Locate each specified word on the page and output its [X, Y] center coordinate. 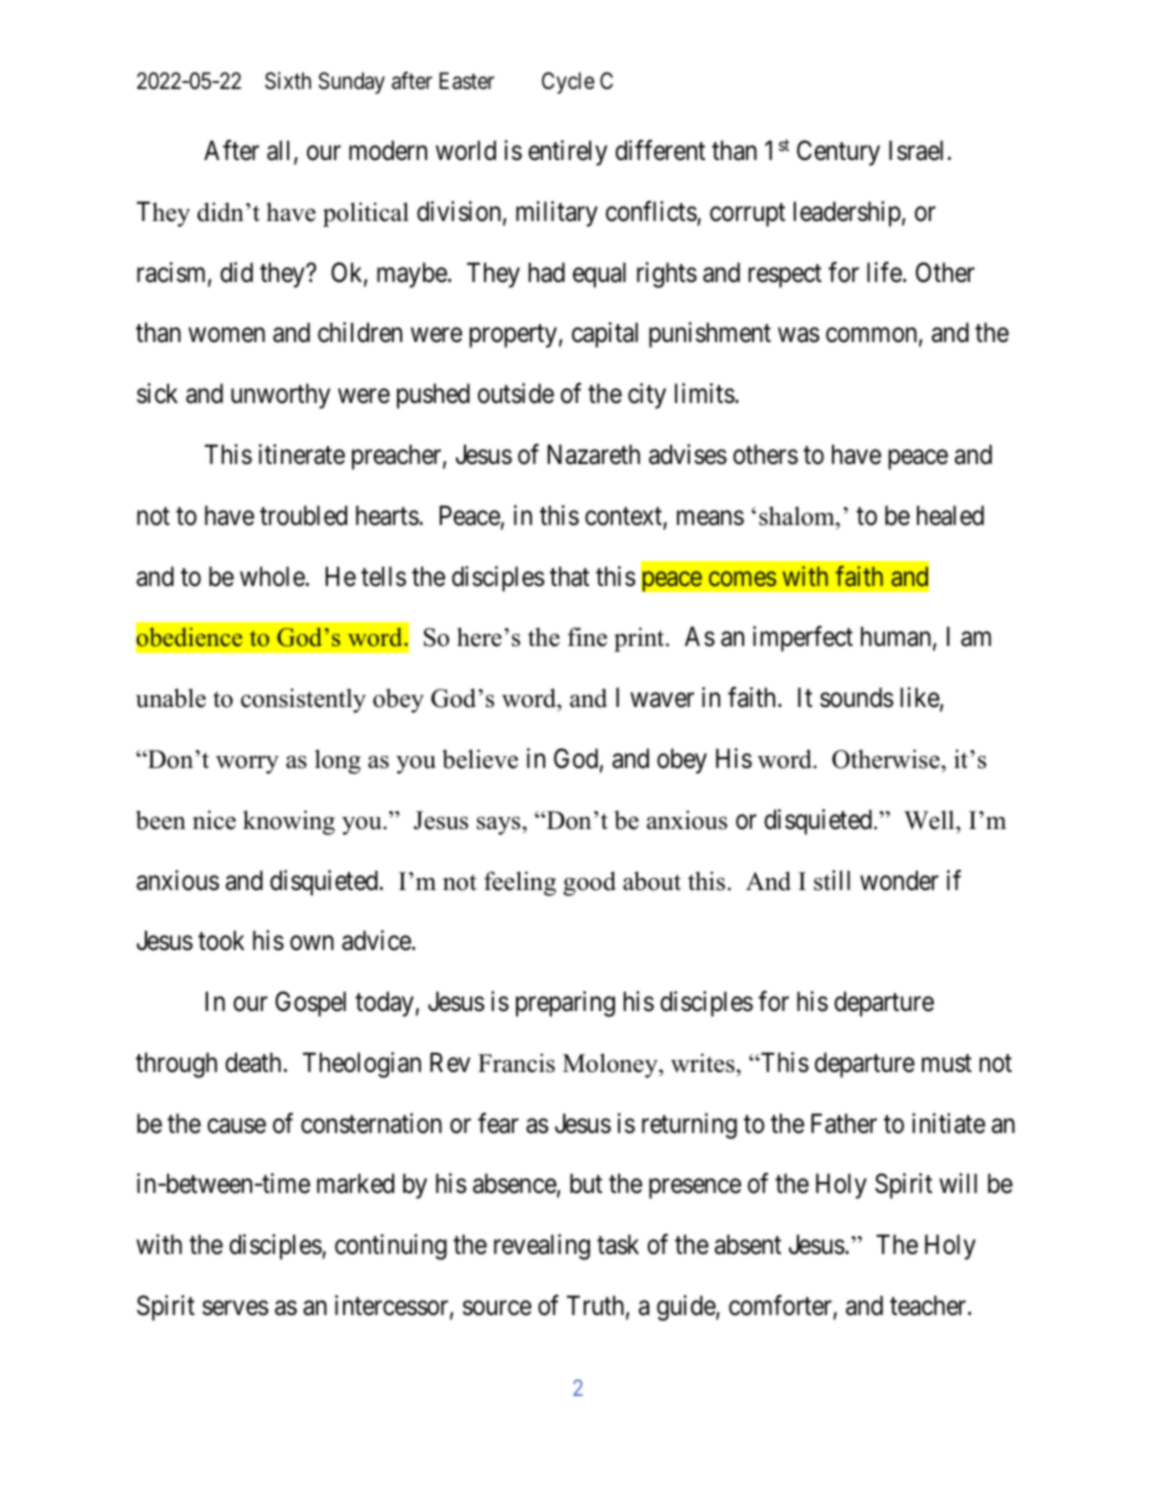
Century [838, 153]
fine [587, 637]
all [281, 151]
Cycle [568, 83]
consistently [303, 700]
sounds [856, 697]
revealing [542, 1247]
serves [235, 1308]
